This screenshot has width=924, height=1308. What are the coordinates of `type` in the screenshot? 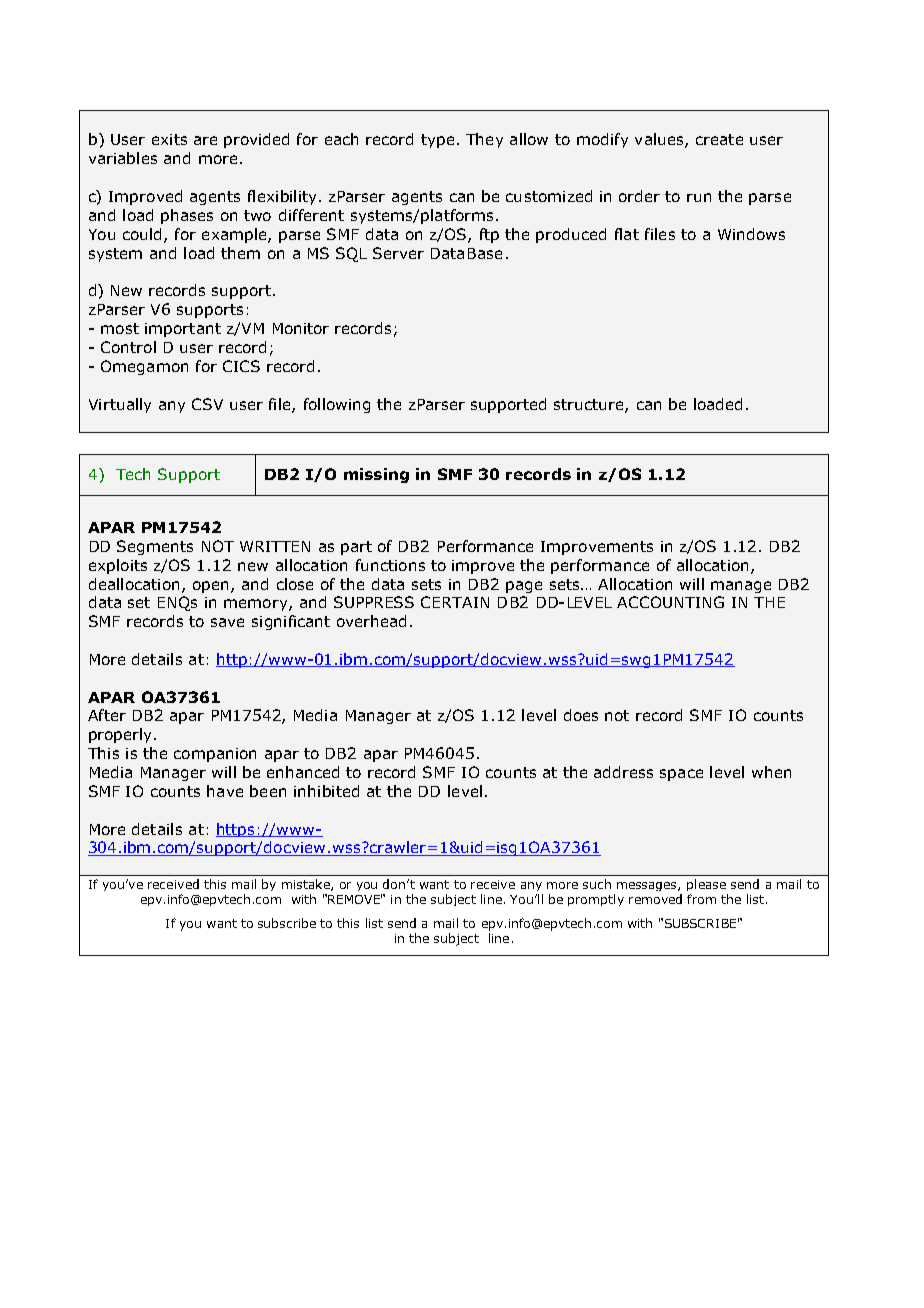 It's located at (437, 141).
